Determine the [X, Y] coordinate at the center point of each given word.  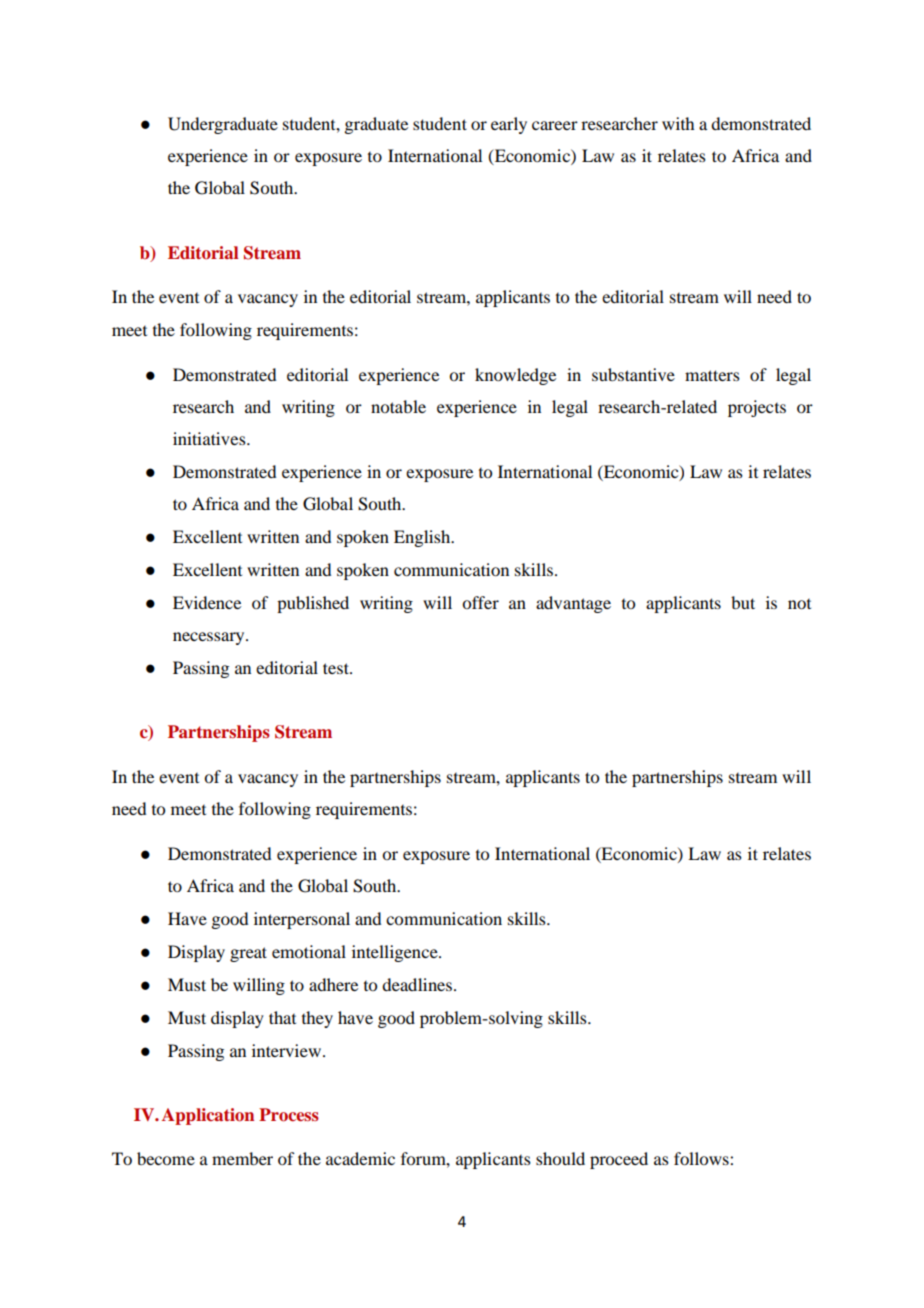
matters [712, 375]
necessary [210, 638]
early [509, 125]
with [678, 123]
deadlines [417, 984]
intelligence [396, 953]
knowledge [515, 376]
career [555, 125]
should [560, 1158]
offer [480, 602]
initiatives [210, 438]
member [242, 1158]
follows [702, 1158]
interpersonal [302, 920]
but [743, 602]
